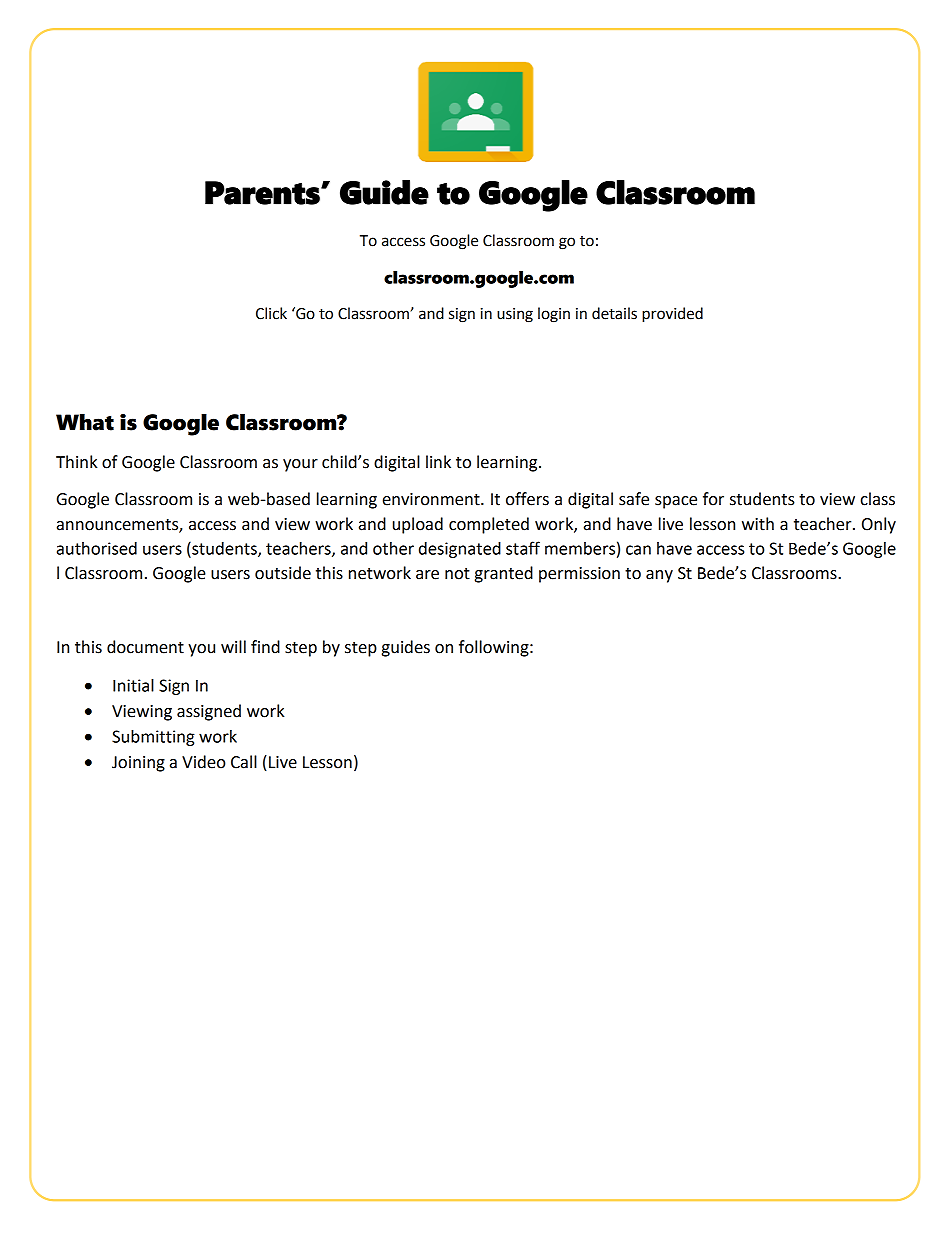  I want to click on not, so click(457, 574).
